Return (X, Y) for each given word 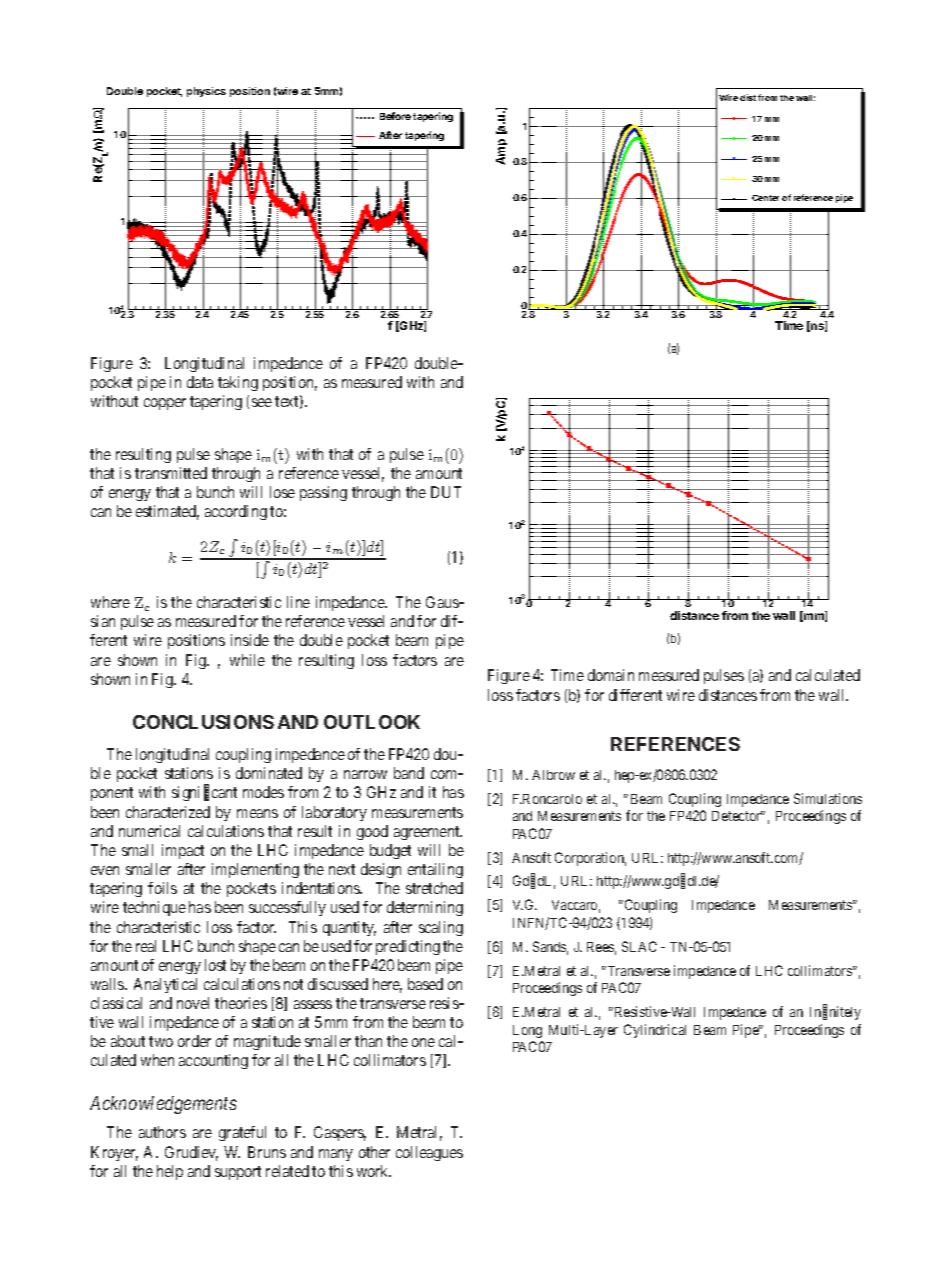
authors (162, 1132)
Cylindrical (655, 1031)
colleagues (429, 1153)
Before (395, 116)
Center (765, 198)
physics (206, 92)
